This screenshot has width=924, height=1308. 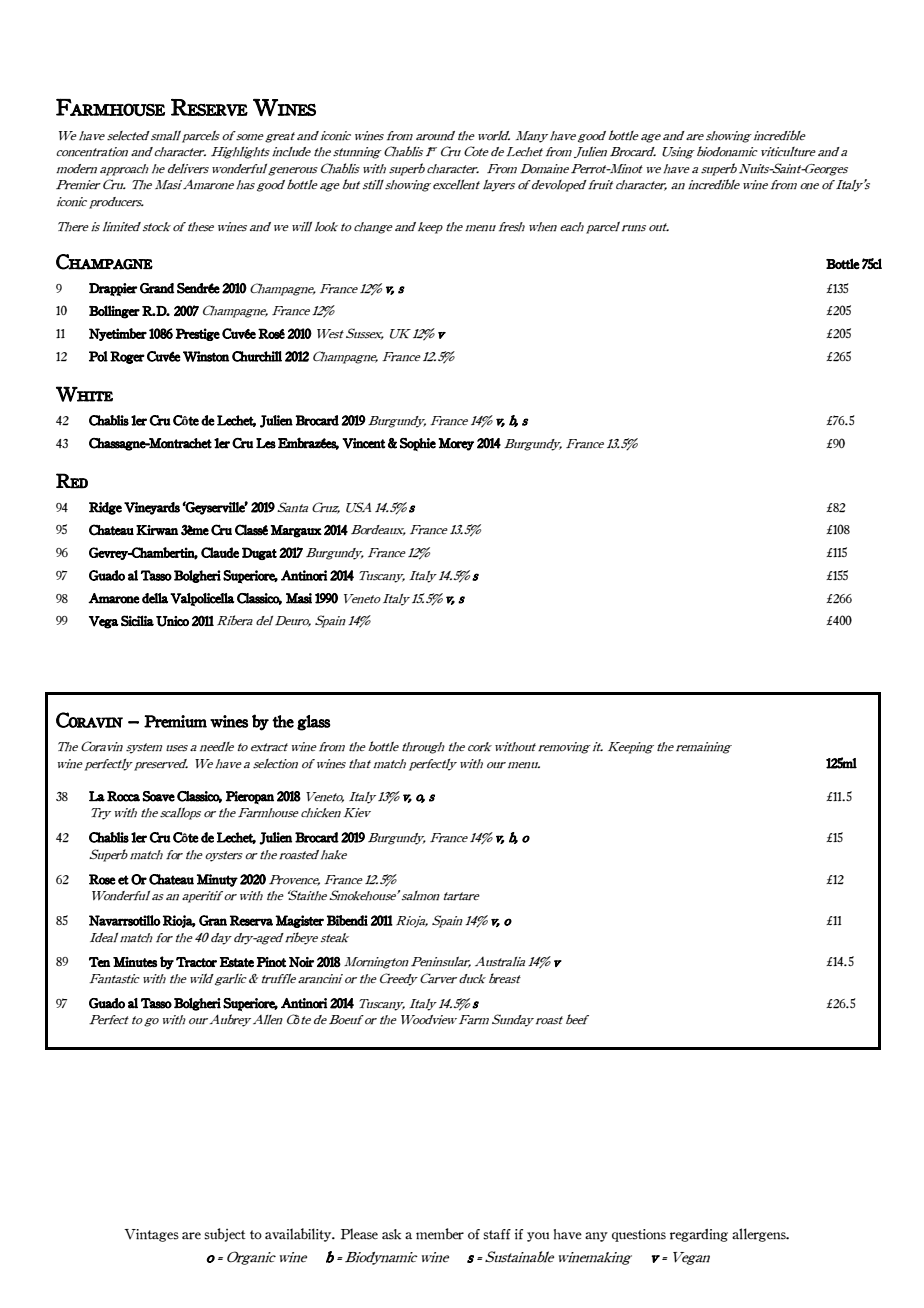 What do you see at coordinates (313, 723) in the screenshot?
I see `glass` at bounding box center [313, 723].
